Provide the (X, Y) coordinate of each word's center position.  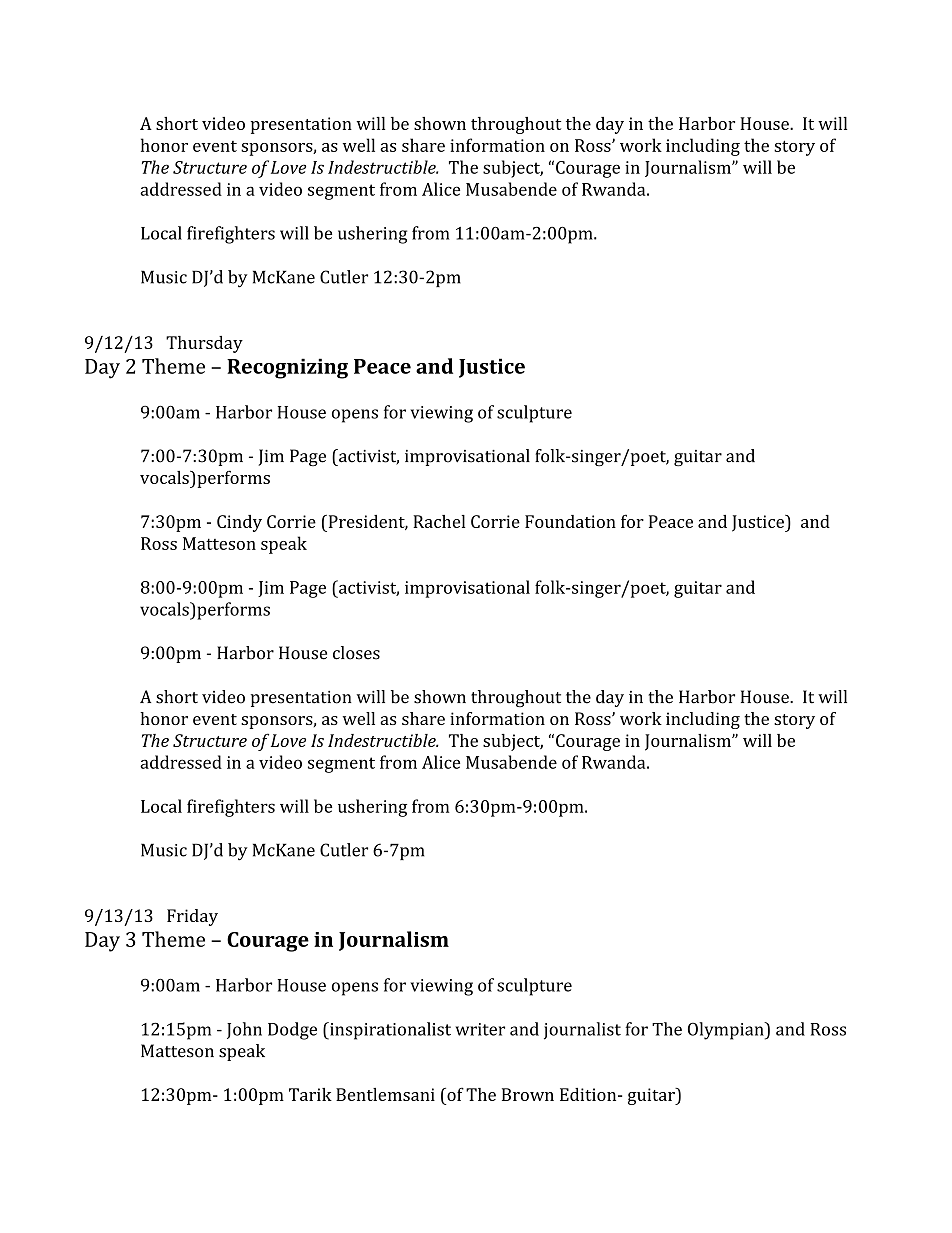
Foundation (570, 521)
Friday (192, 917)
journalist (582, 1031)
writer (480, 1029)
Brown (528, 1094)
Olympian (727, 1031)
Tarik (310, 1094)
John (244, 1030)
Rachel (439, 521)
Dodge (292, 1031)
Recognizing (287, 368)
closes (356, 653)
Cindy (239, 523)
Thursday (204, 344)
